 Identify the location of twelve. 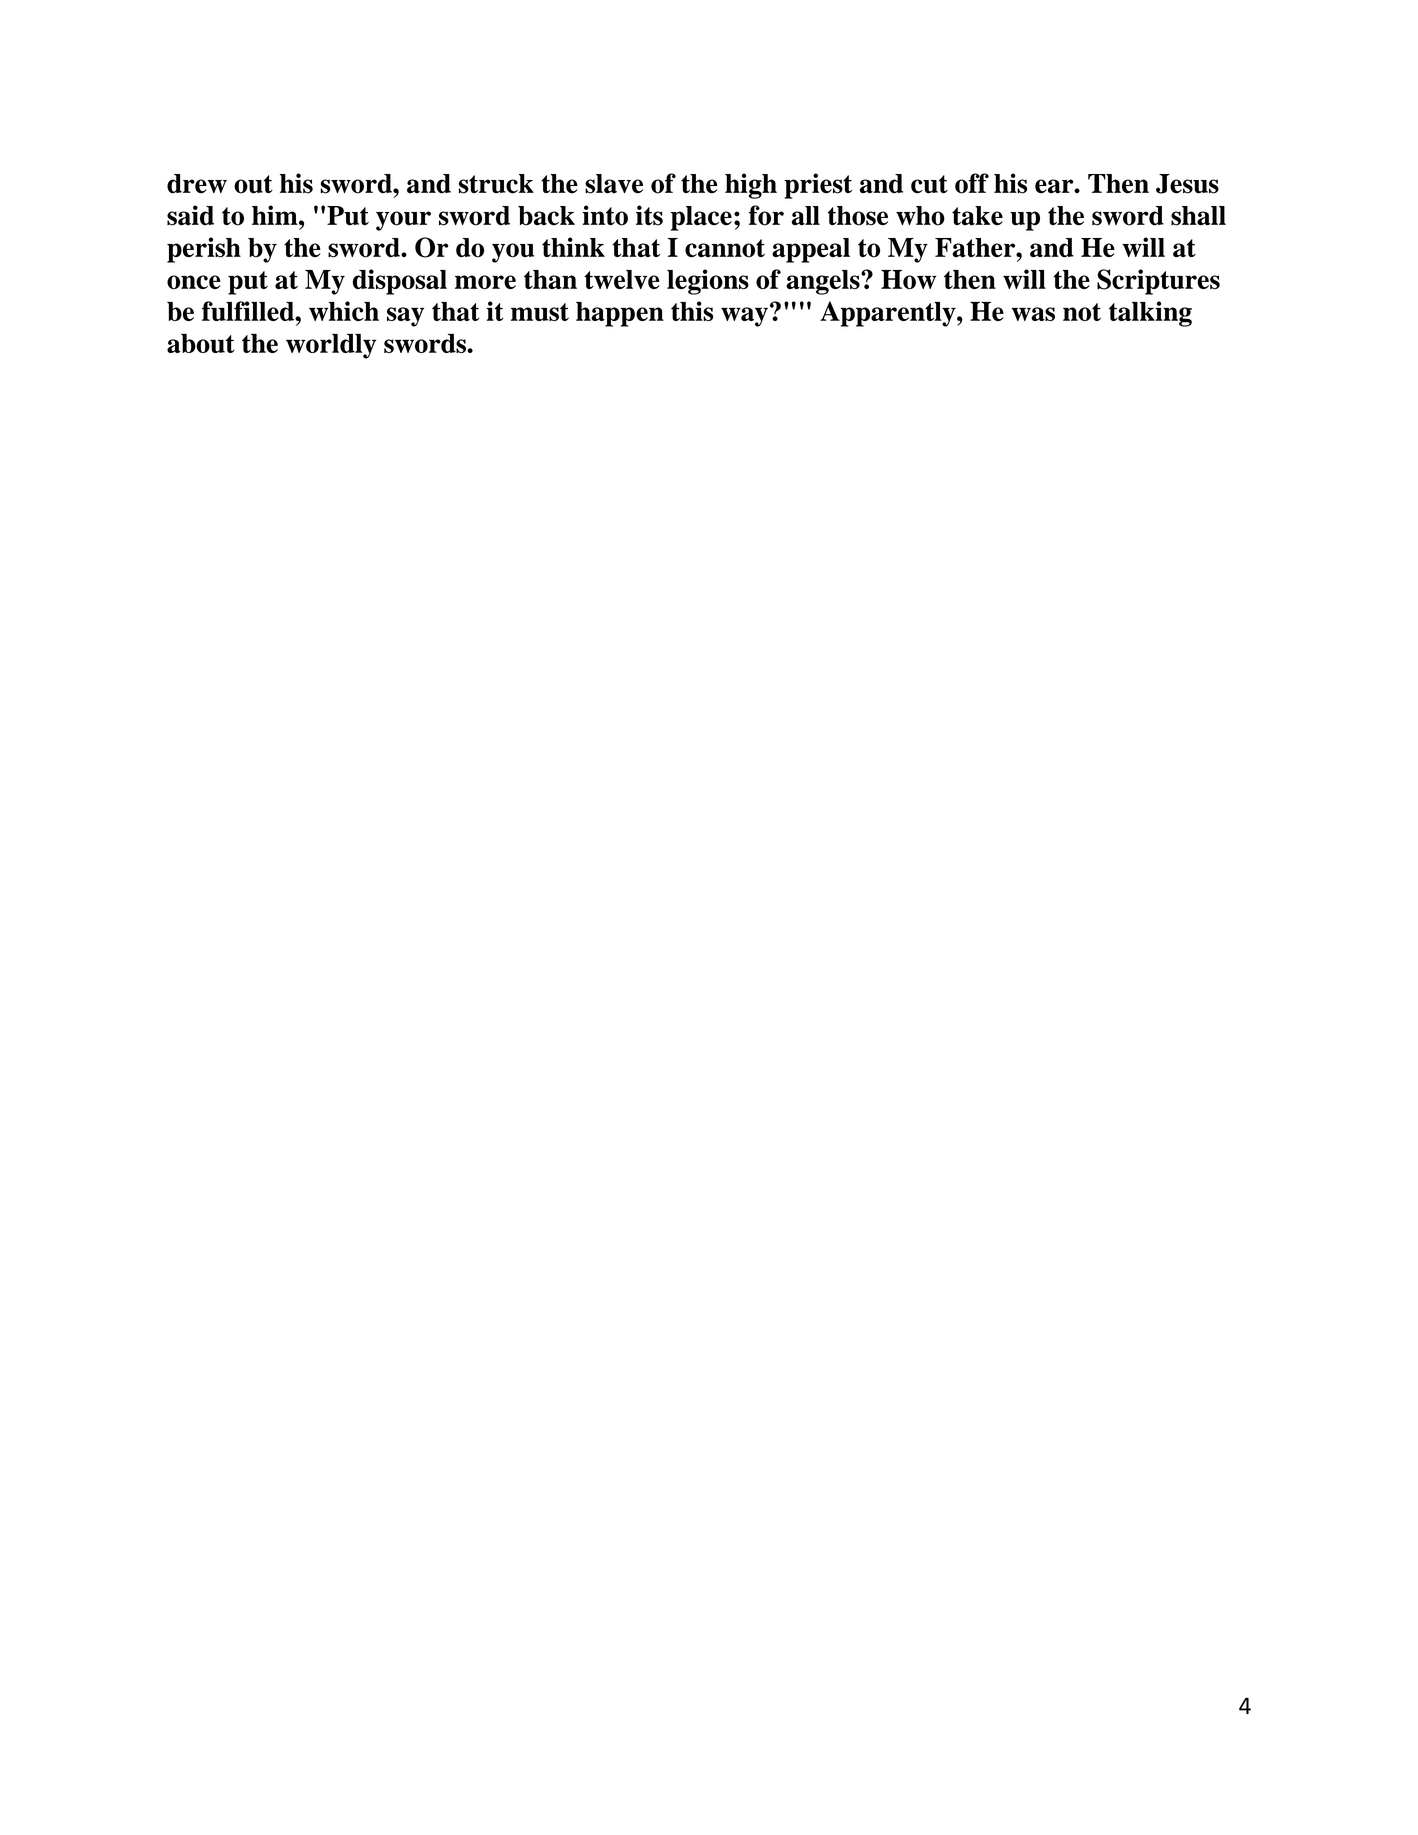
(622, 279).
